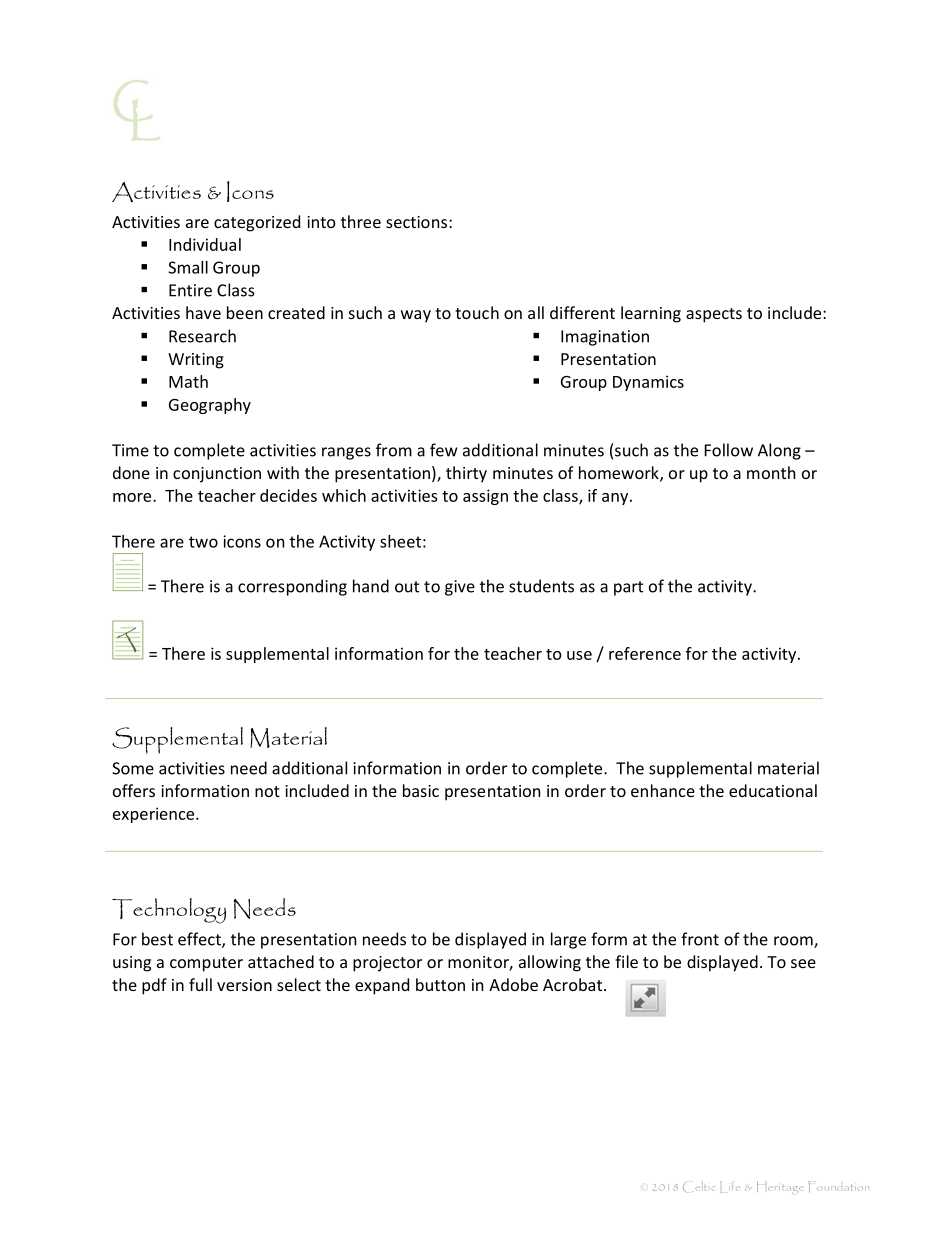 The image size is (952, 1233). Describe the element at coordinates (267, 791) in the screenshot. I see `not` at that location.
